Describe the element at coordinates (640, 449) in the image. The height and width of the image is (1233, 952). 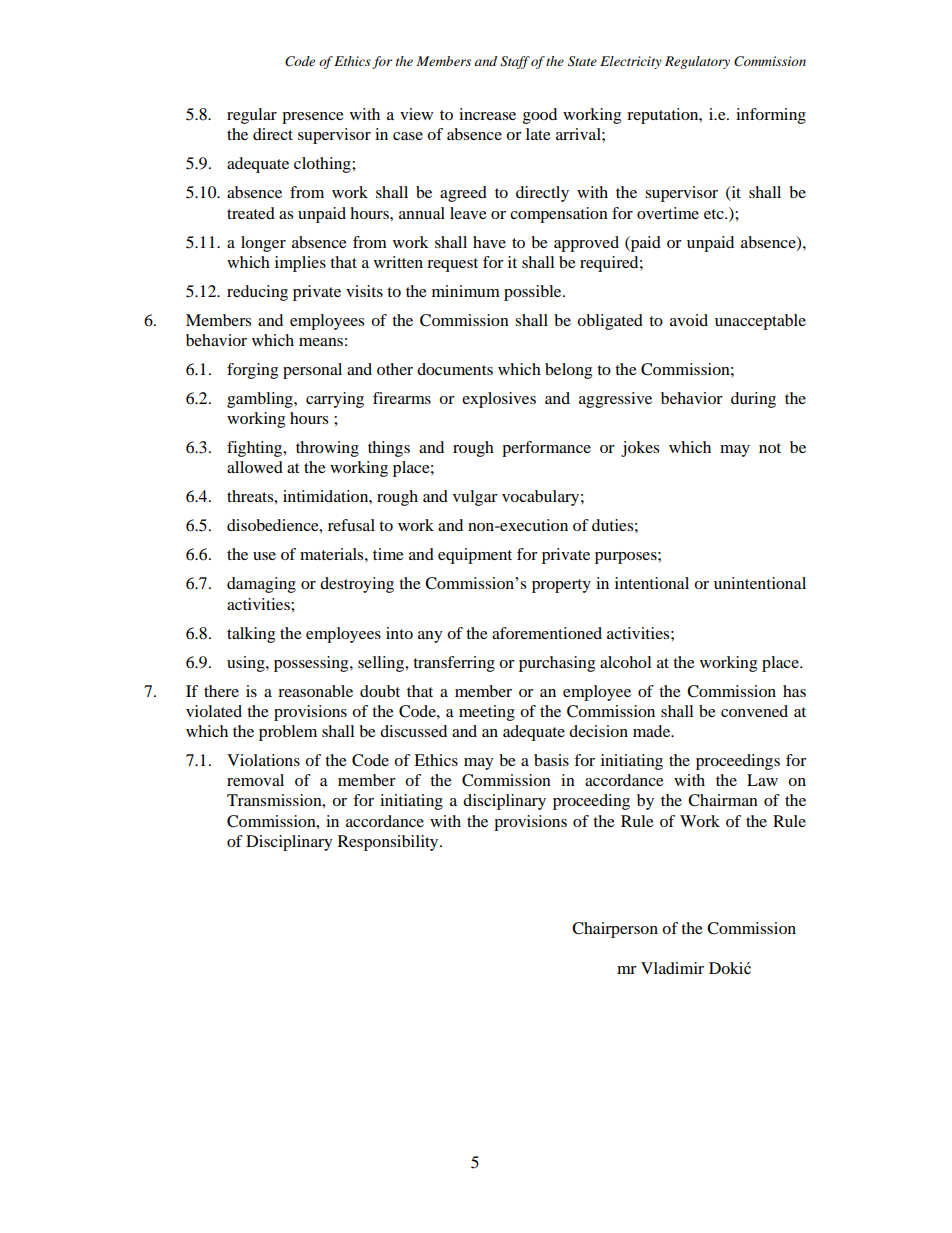
I see `jokes` at that location.
